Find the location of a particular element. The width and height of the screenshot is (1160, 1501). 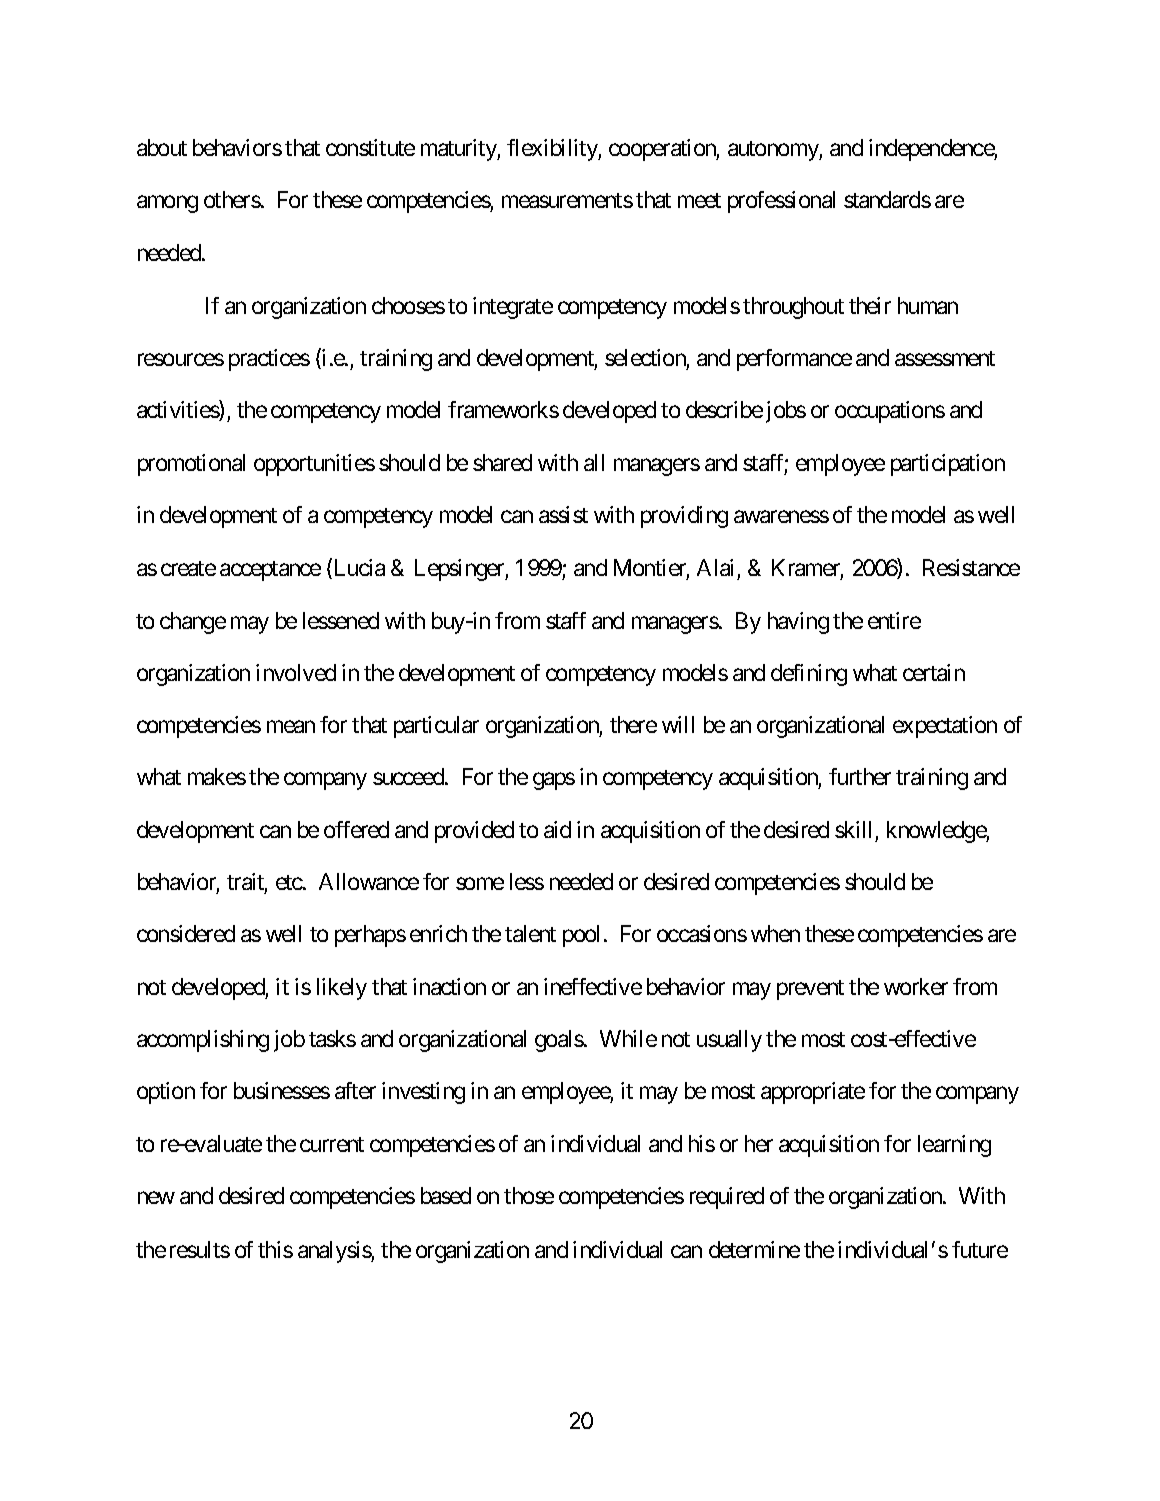

meet is located at coordinates (699, 200).
